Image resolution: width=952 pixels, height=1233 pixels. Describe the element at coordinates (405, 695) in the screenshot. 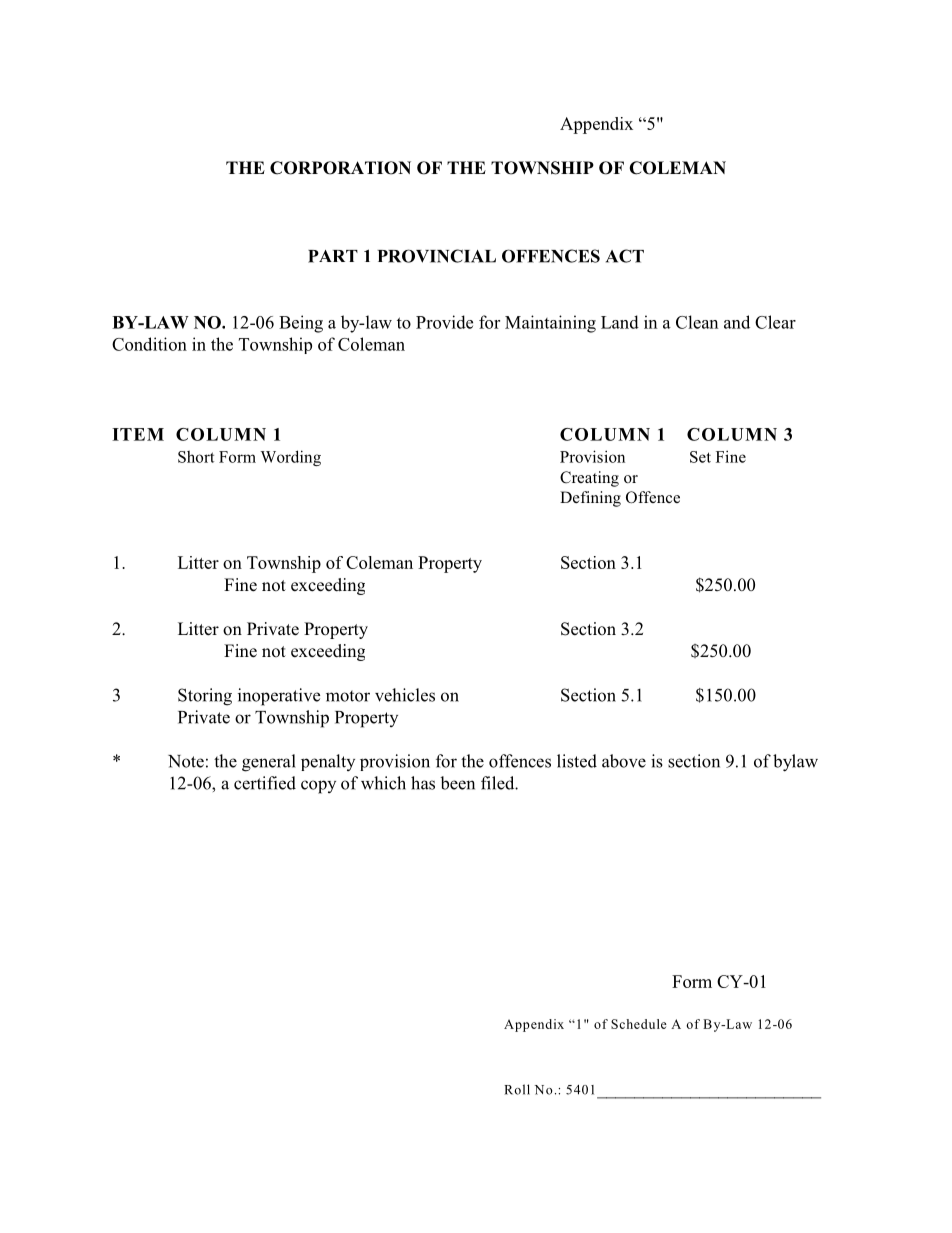

I see `vehicles` at that location.
